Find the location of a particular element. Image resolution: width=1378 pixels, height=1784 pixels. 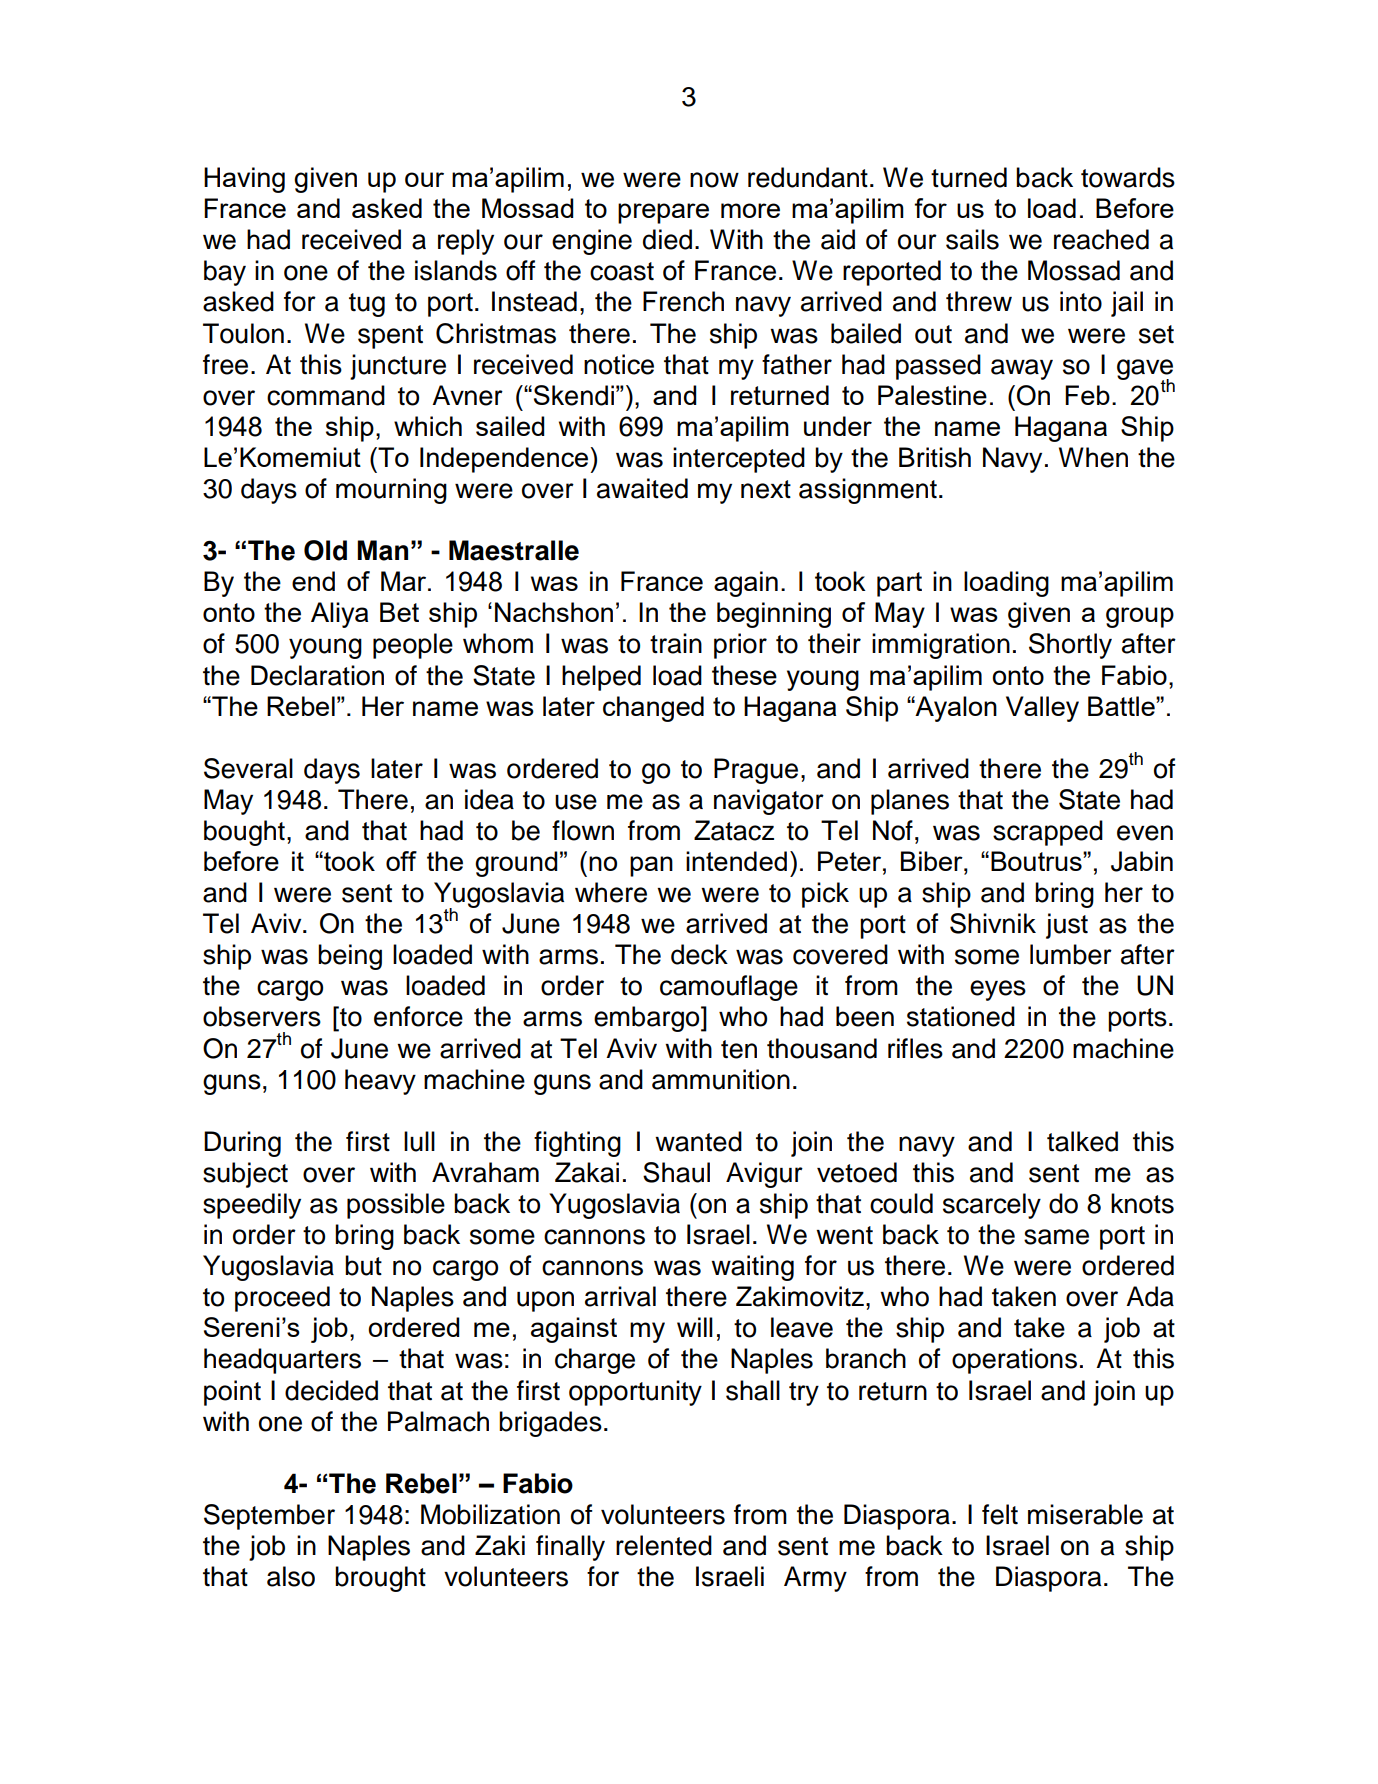

train is located at coordinates (676, 643).
